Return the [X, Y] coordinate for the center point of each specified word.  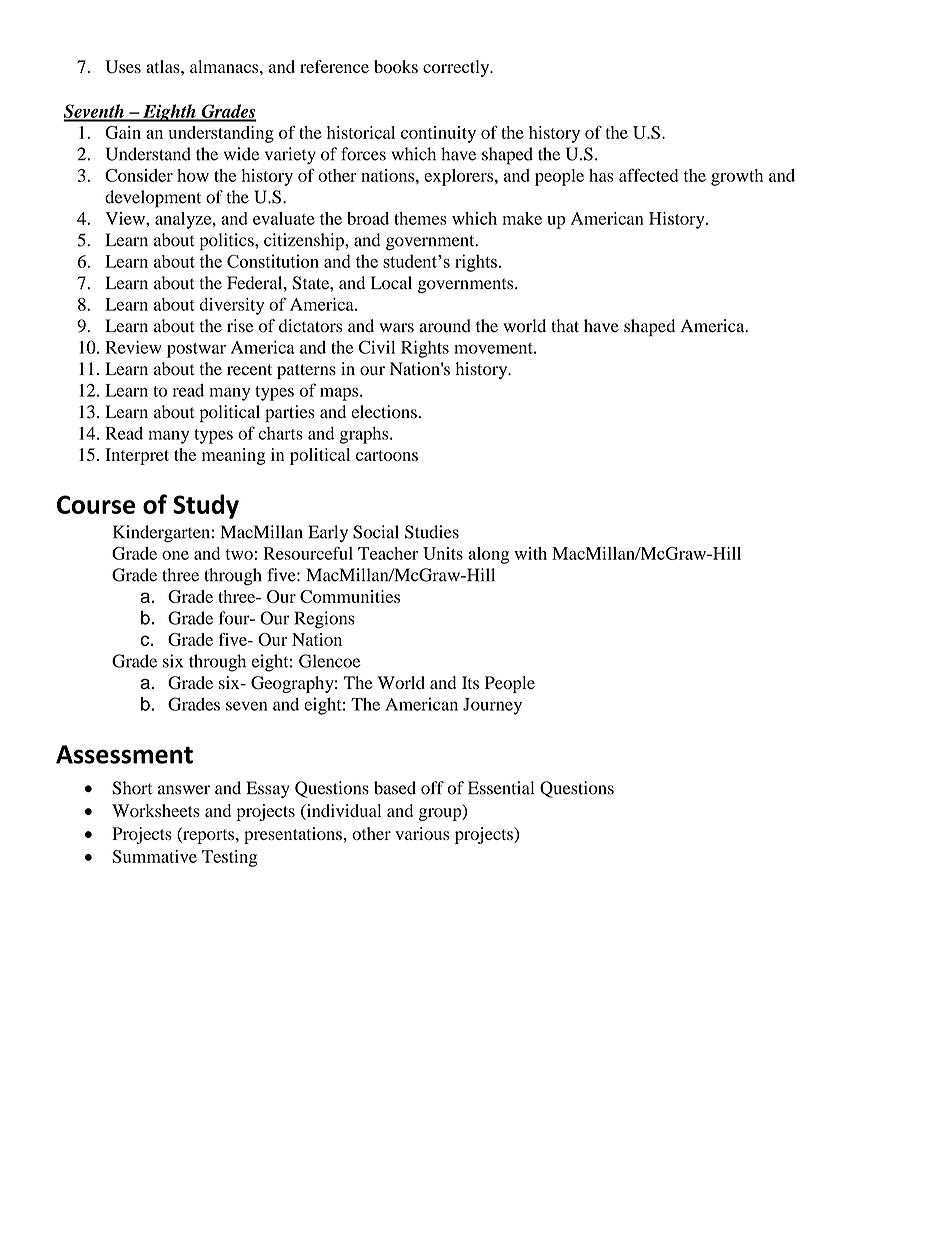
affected [649, 175]
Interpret [137, 456]
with [531, 553]
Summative [154, 856]
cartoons [387, 455]
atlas [164, 66]
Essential [501, 788]
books [396, 66]
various [422, 833]
